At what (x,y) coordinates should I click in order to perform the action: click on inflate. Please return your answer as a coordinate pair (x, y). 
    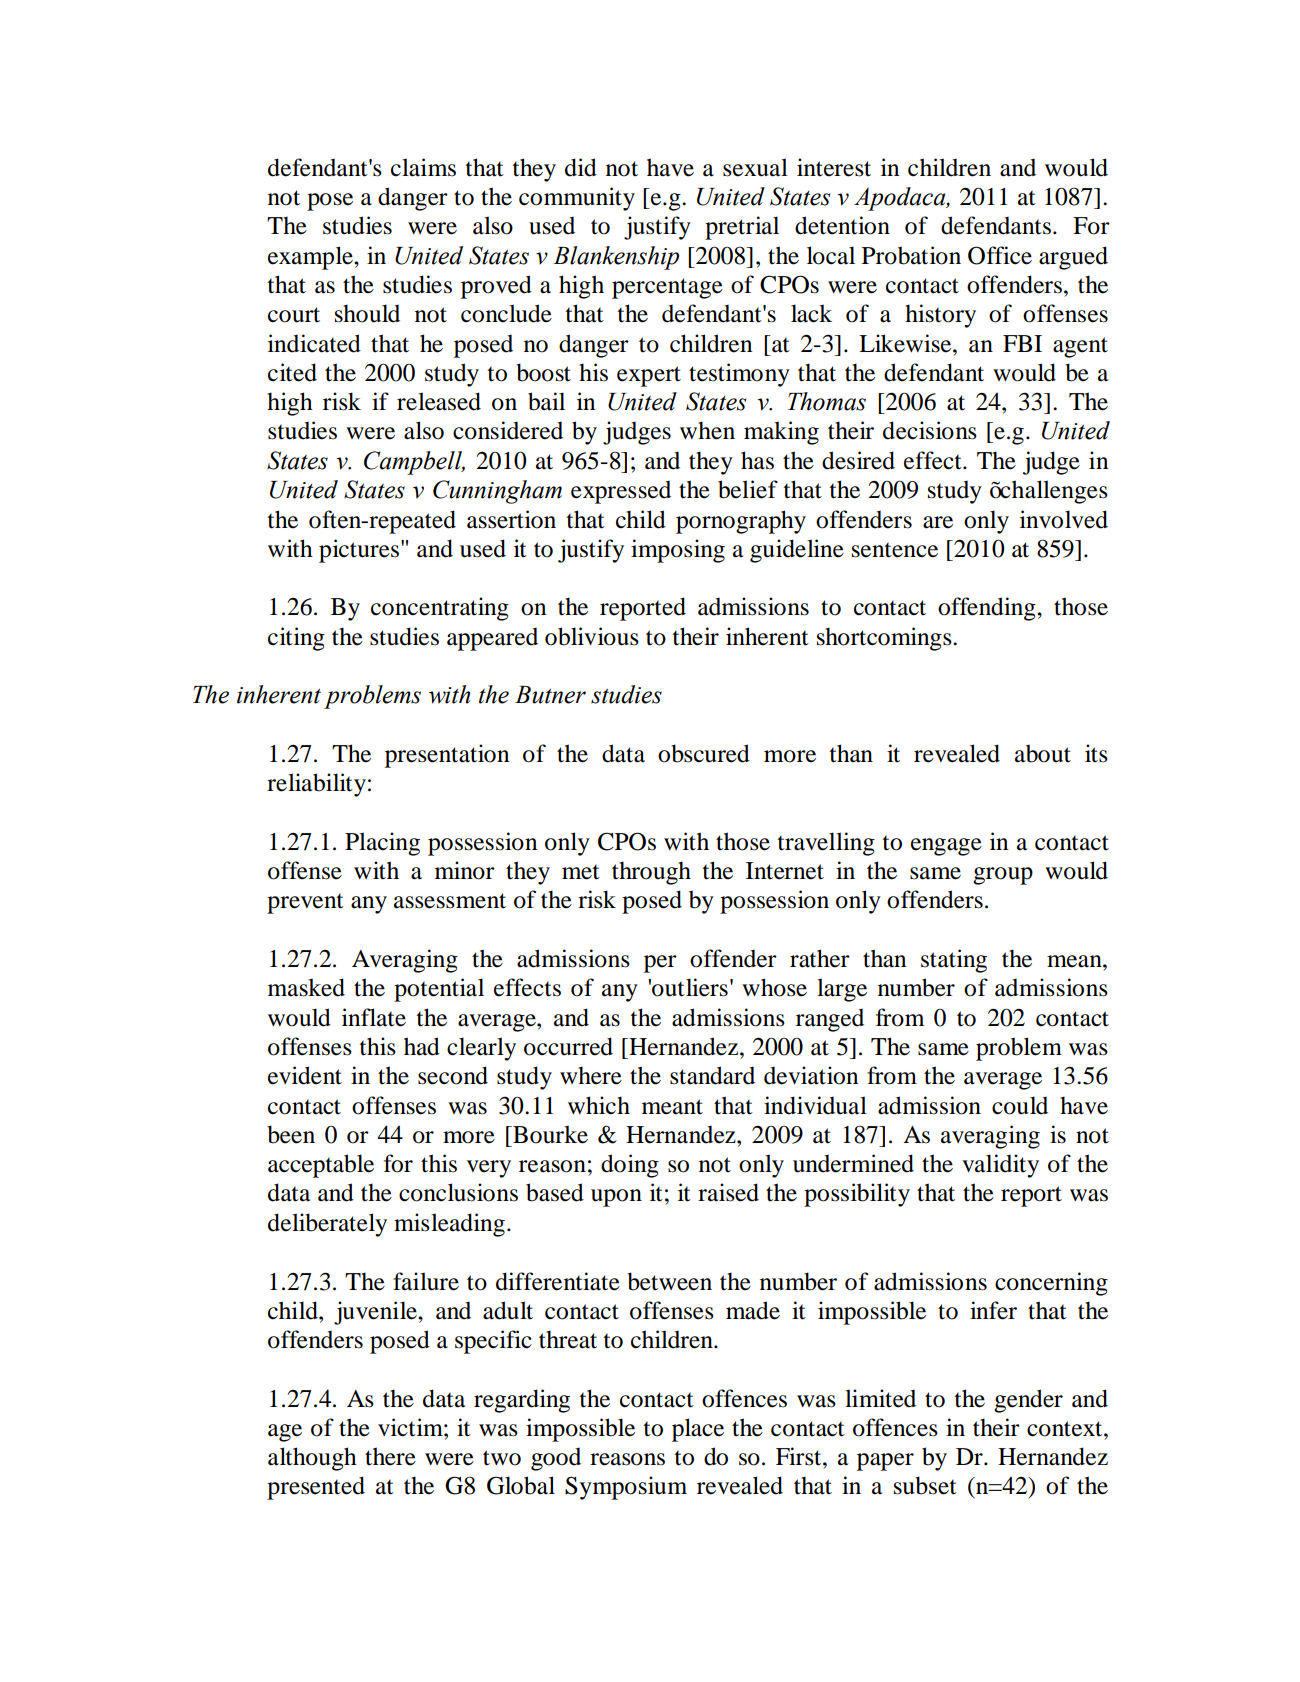
    Looking at the image, I should click on (374, 1017).
